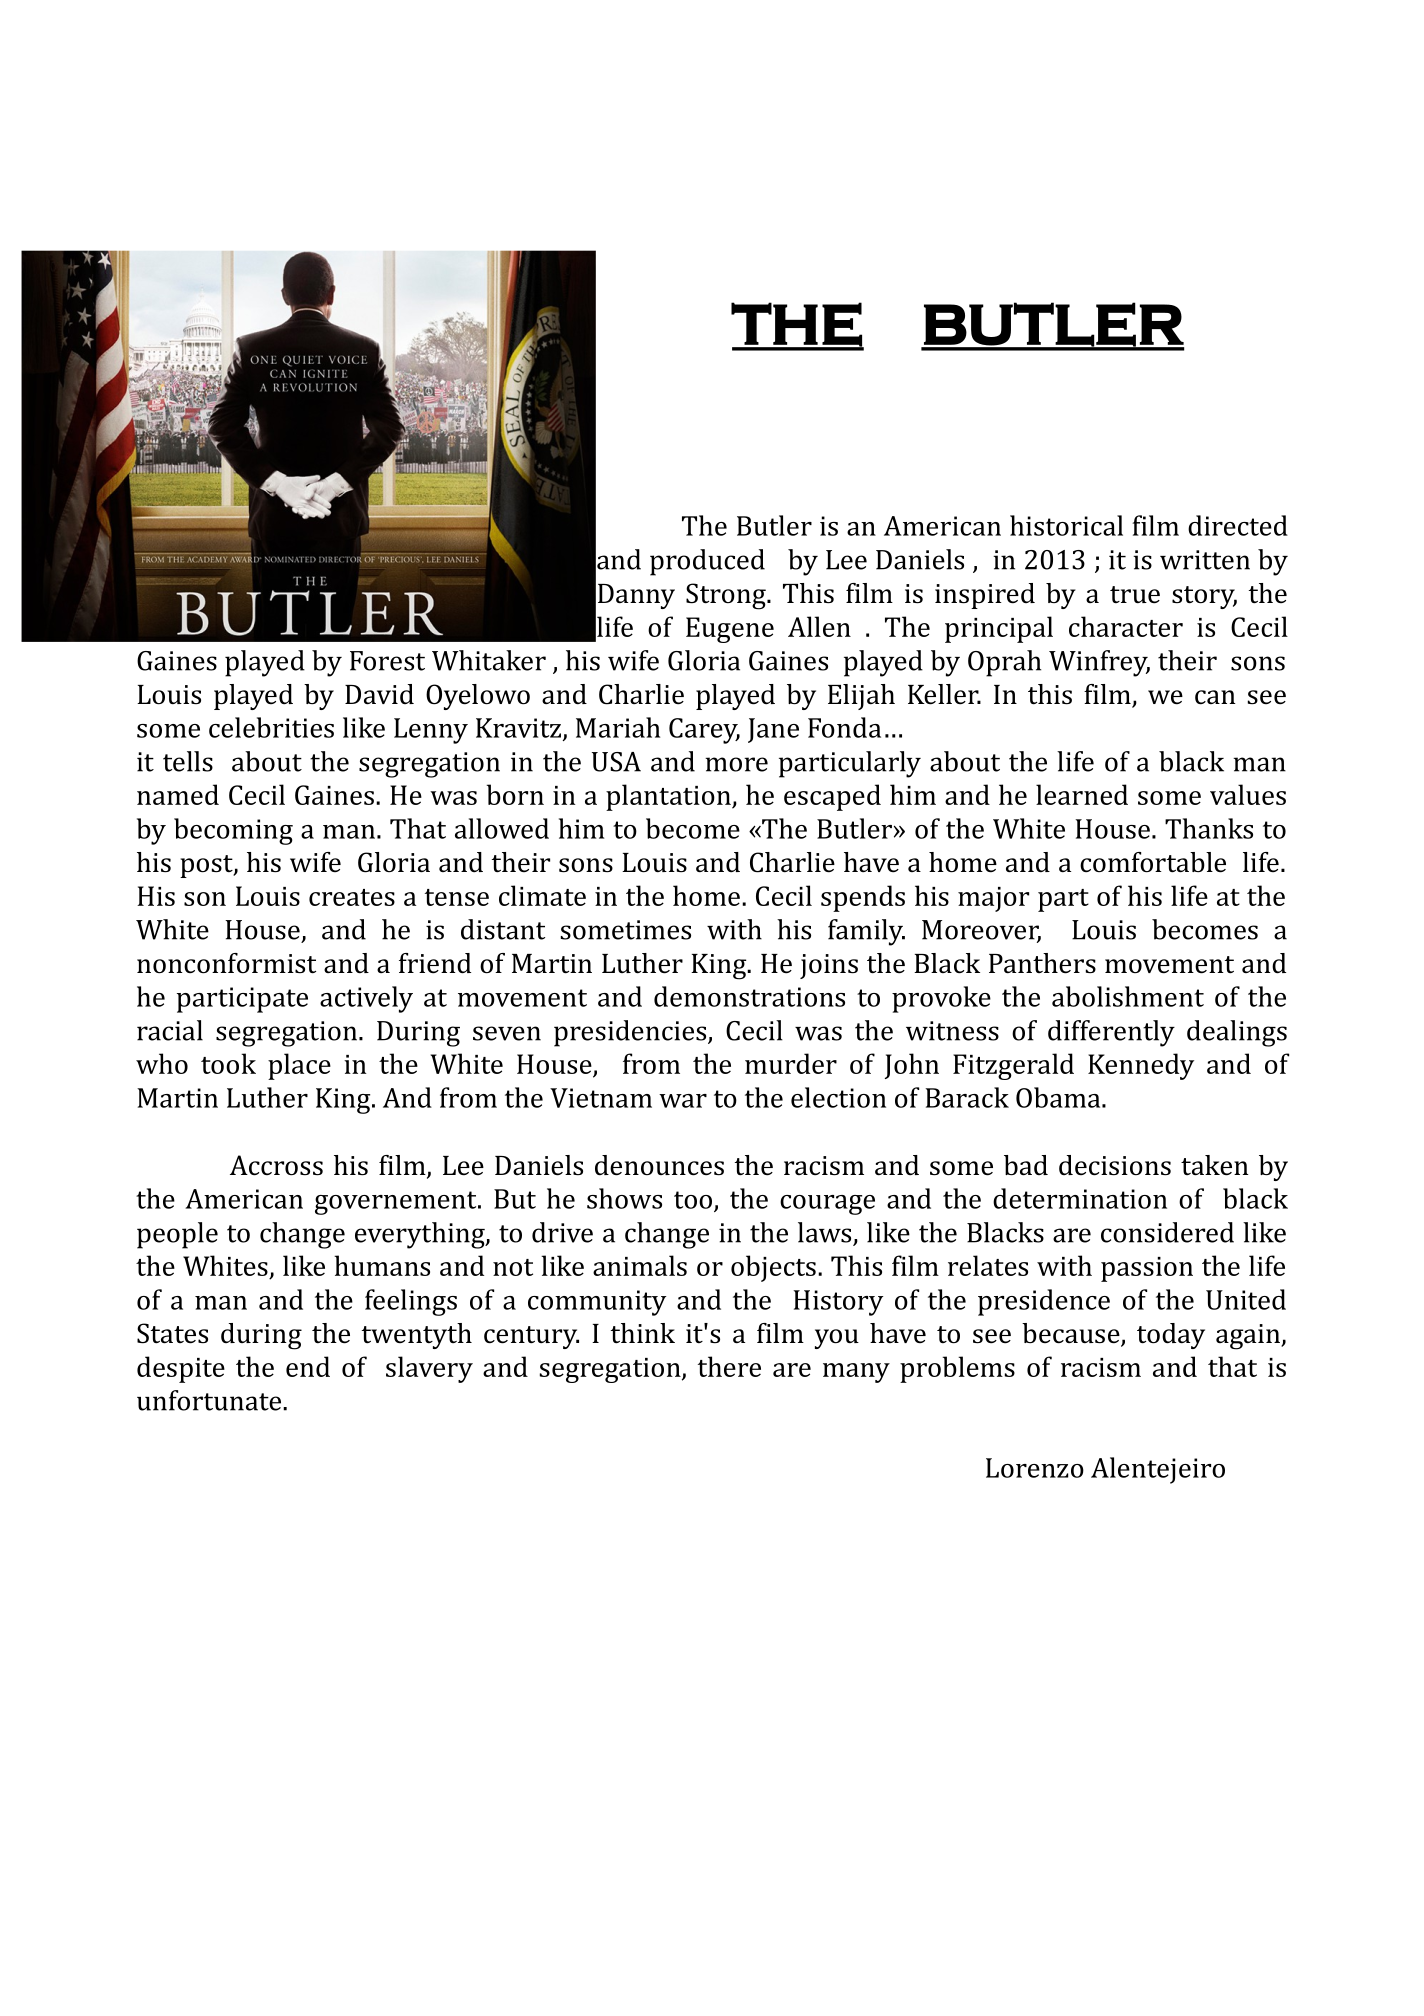  Describe the element at coordinates (209, 1400) in the document. I see `unfortunate` at that location.
